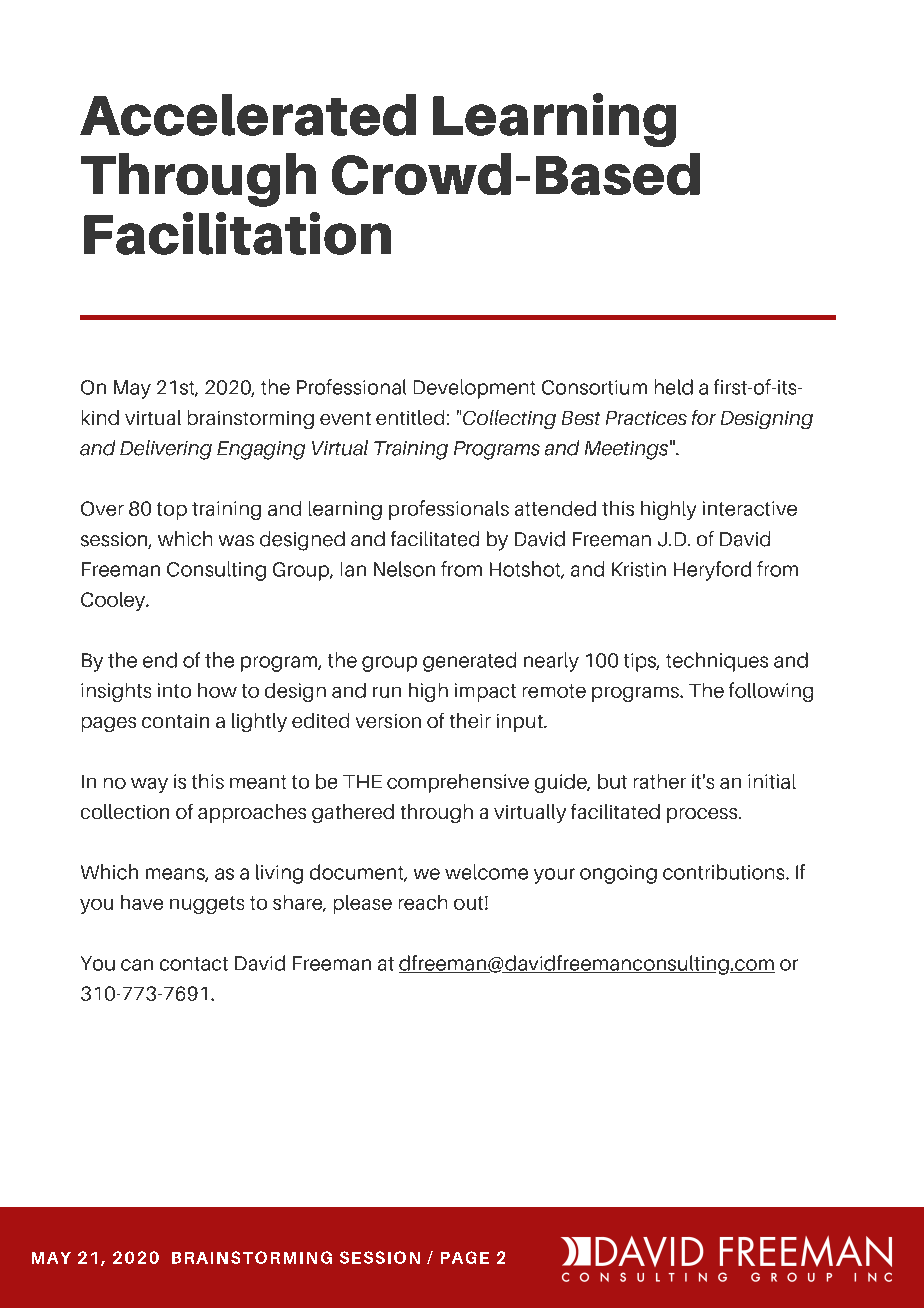  I want to click on rather, so click(660, 781).
